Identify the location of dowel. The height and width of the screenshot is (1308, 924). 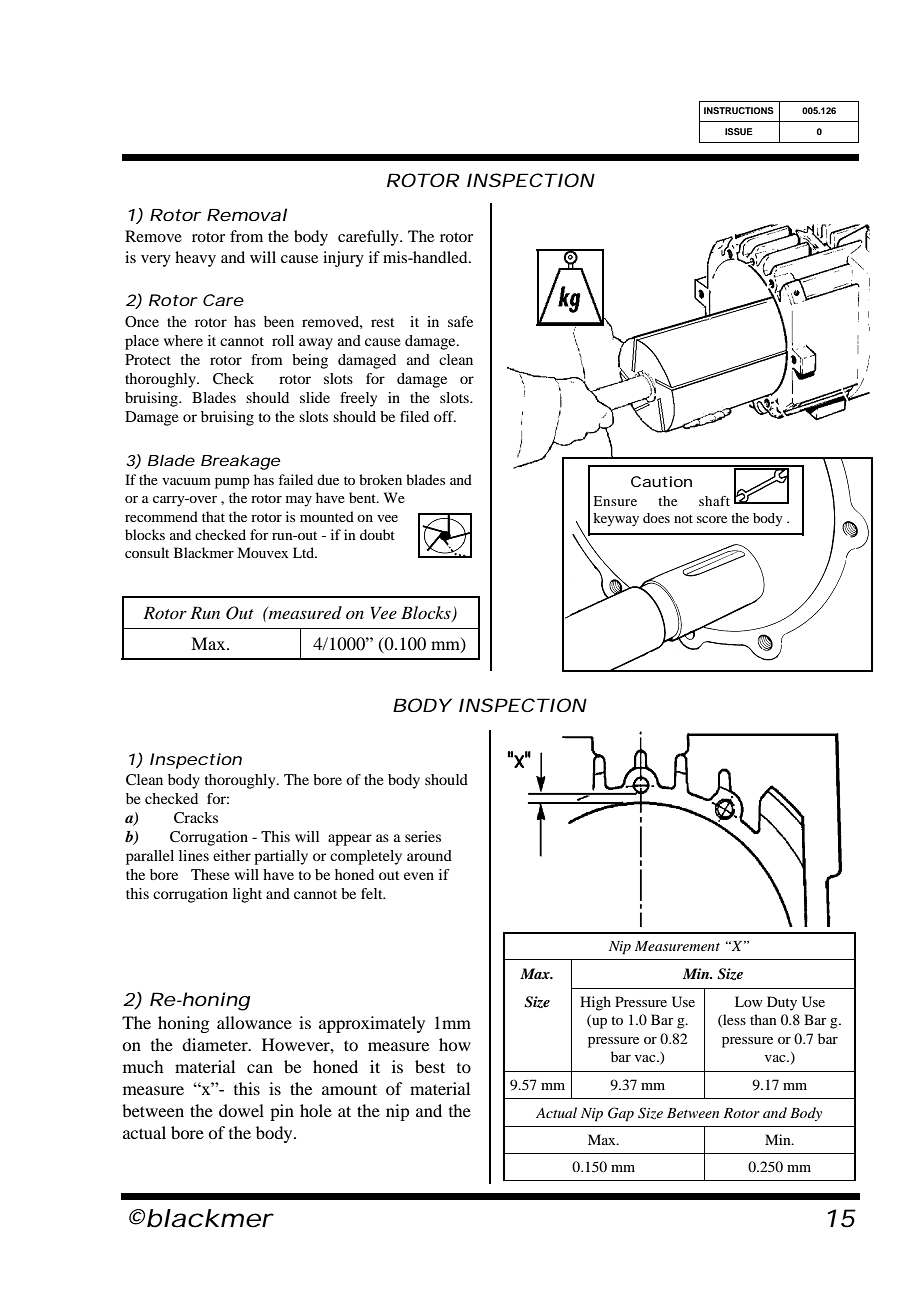
(241, 1110).
